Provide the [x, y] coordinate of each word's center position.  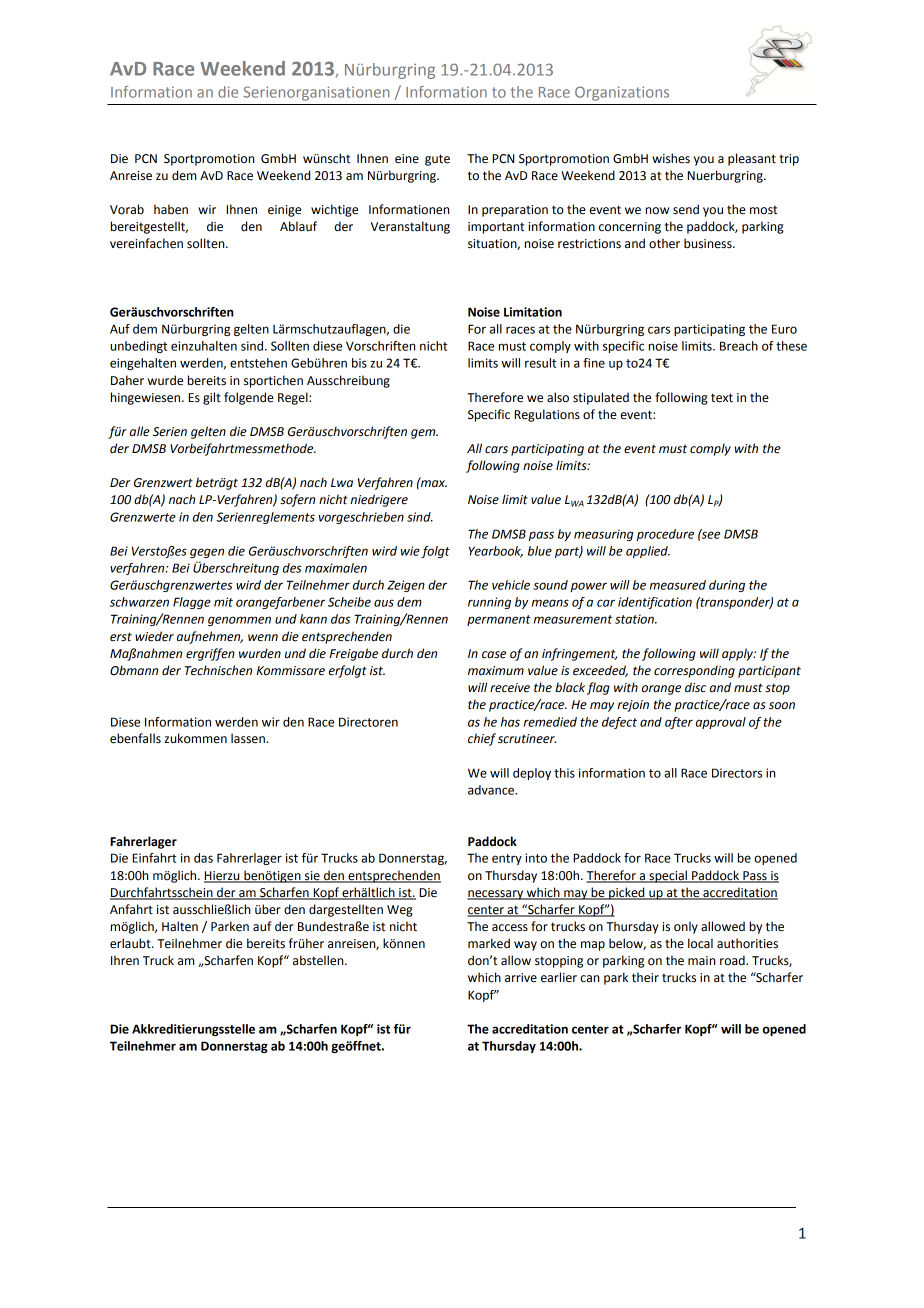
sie [312, 876]
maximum [496, 670]
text [722, 398]
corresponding [694, 671]
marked [489, 943]
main [701, 961]
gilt [212, 398]
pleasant [752, 159]
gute [437, 160]
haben [171, 209]
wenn [263, 638]
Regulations [547, 415]
